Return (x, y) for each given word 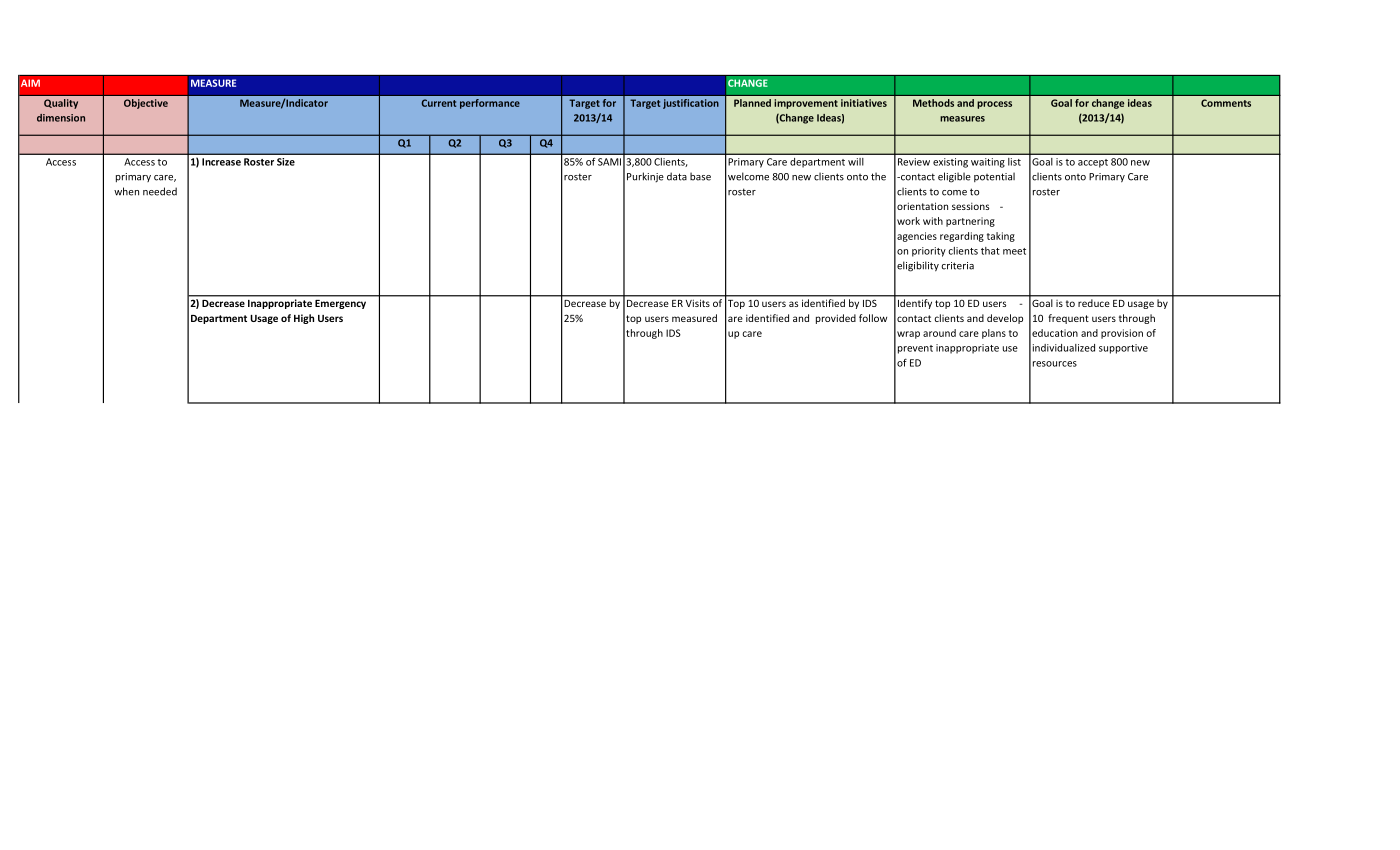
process (994, 105)
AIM (30, 83)
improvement (806, 104)
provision (1122, 334)
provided (836, 319)
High (304, 319)
